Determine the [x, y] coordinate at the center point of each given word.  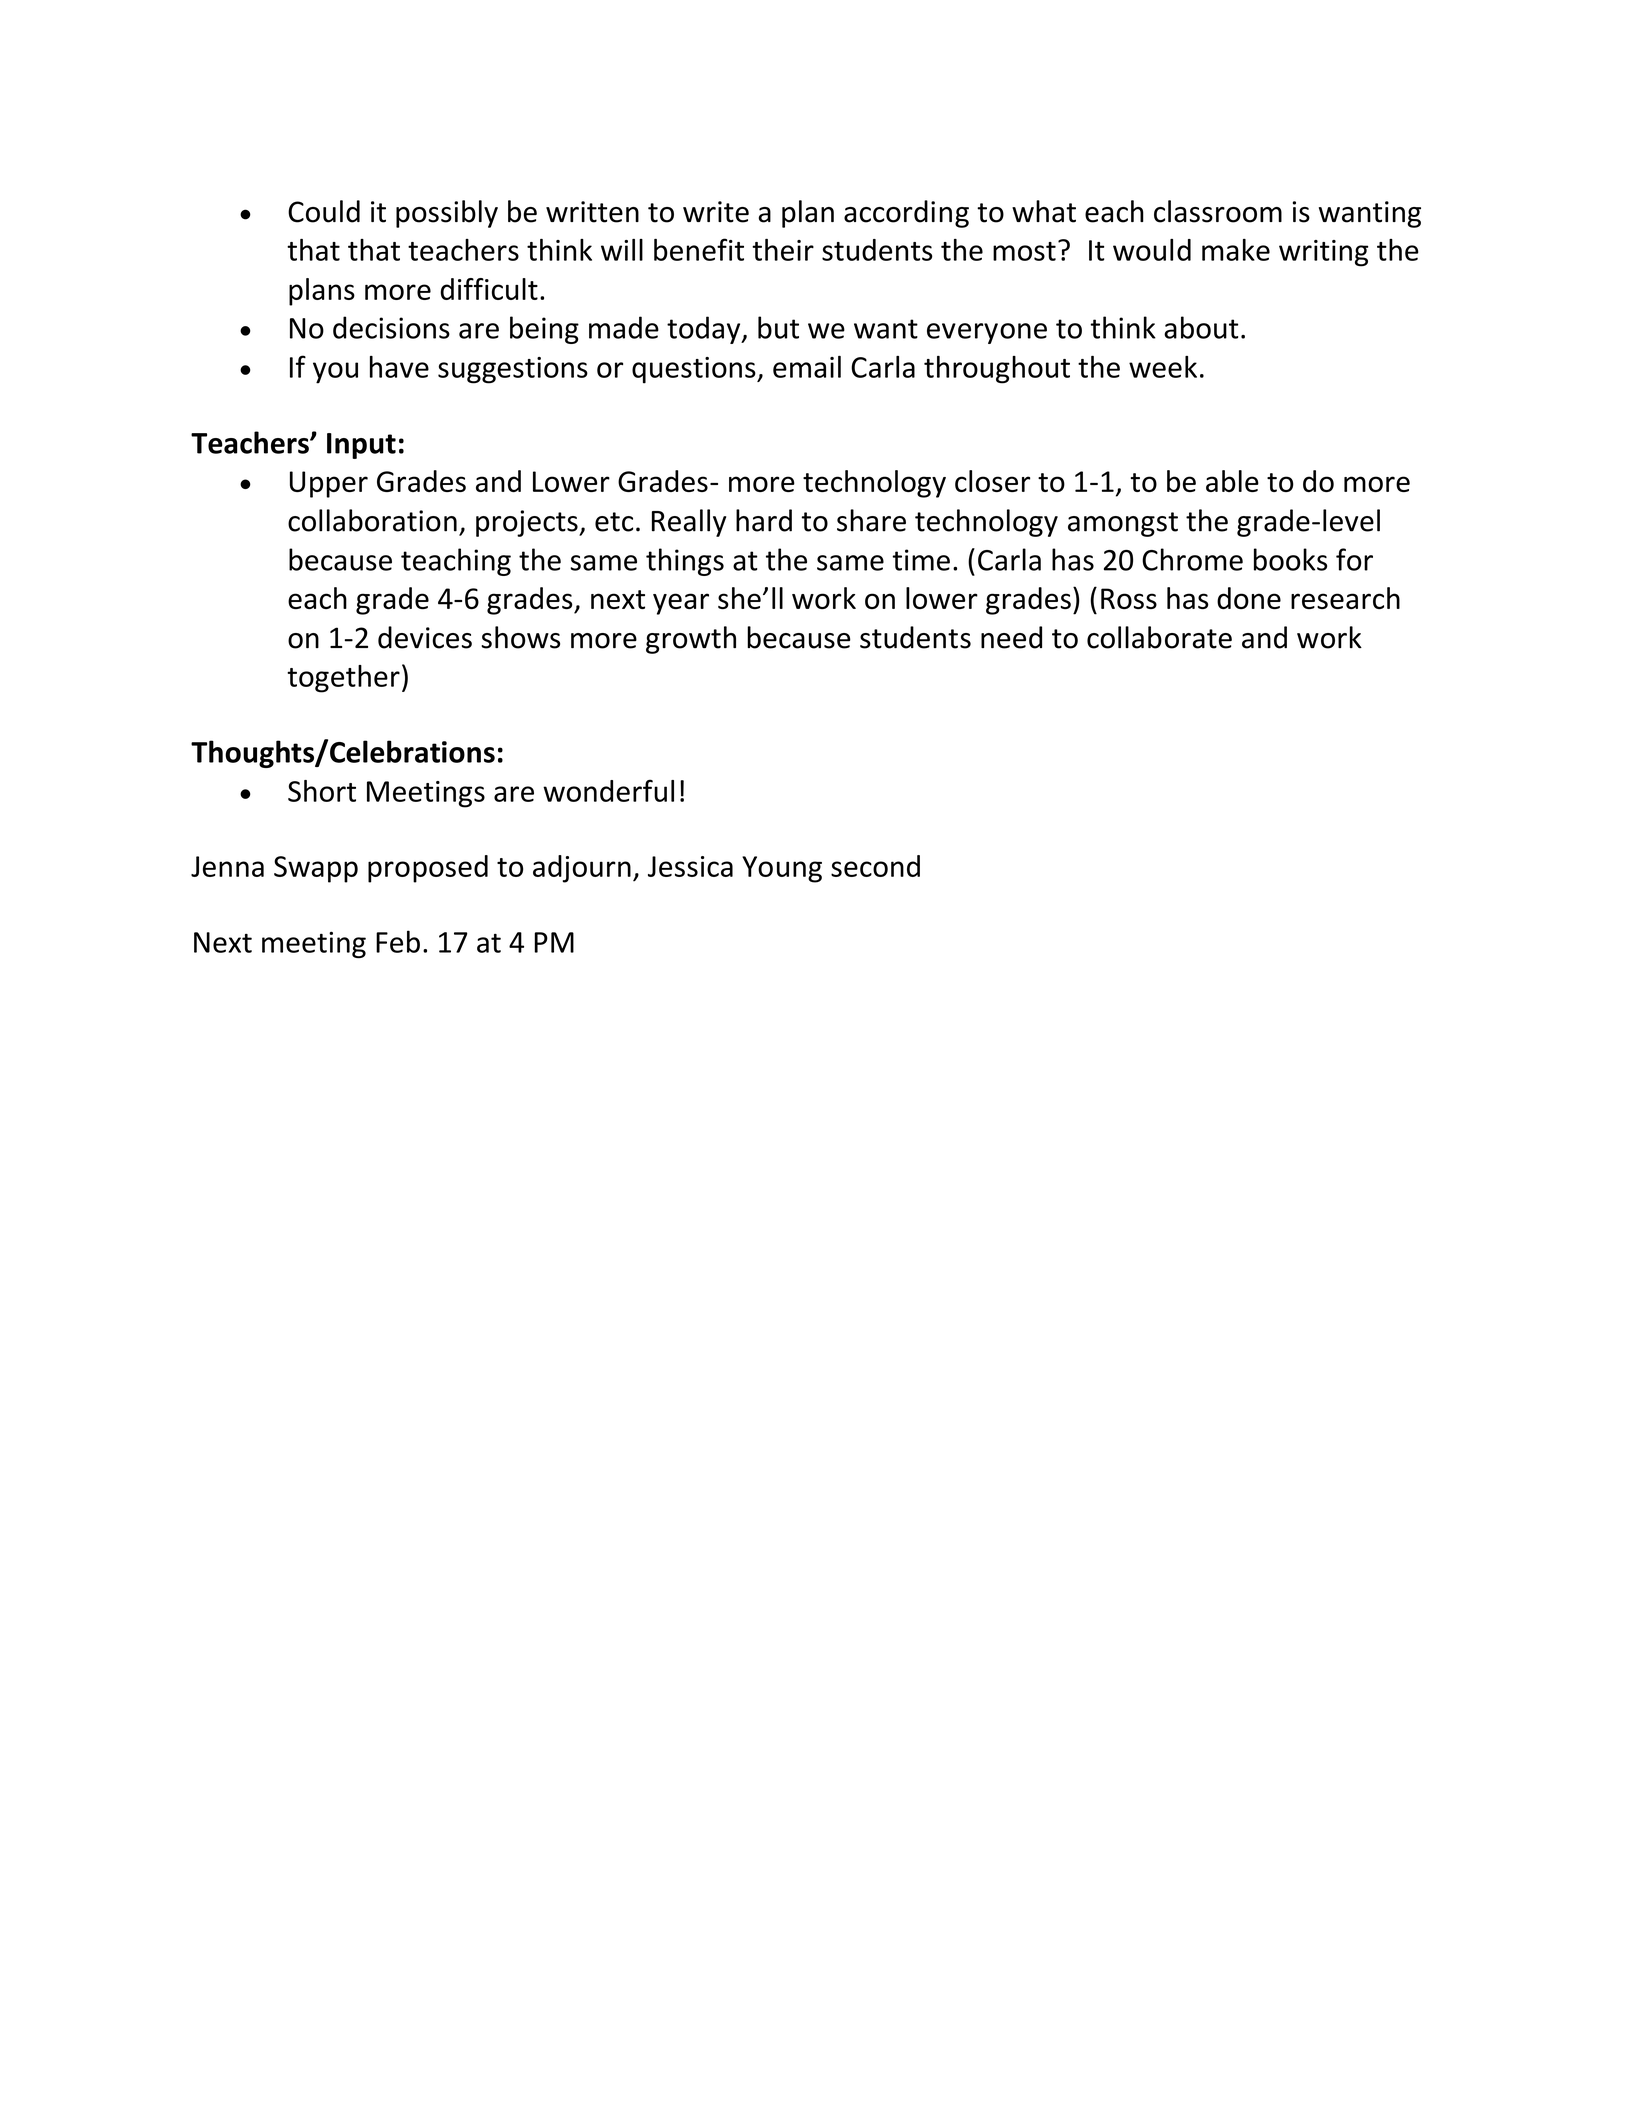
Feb [398, 941]
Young [782, 869]
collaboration [372, 520]
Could [324, 211]
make [1236, 250]
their [783, 250]
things [685, 562]
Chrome [1192, 559]
